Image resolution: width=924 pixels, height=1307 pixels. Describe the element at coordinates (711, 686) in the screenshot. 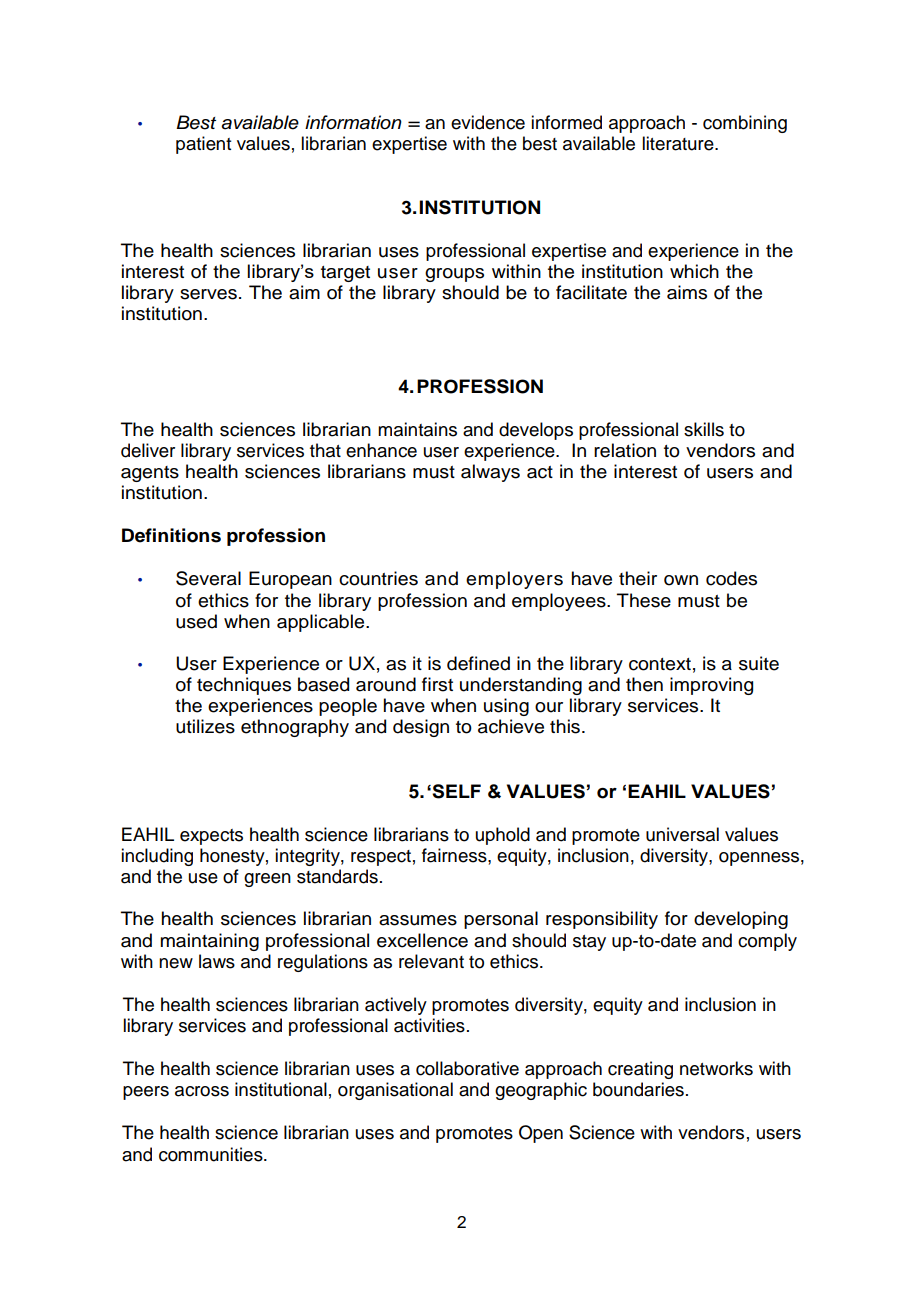

I see `improving` at that location.
